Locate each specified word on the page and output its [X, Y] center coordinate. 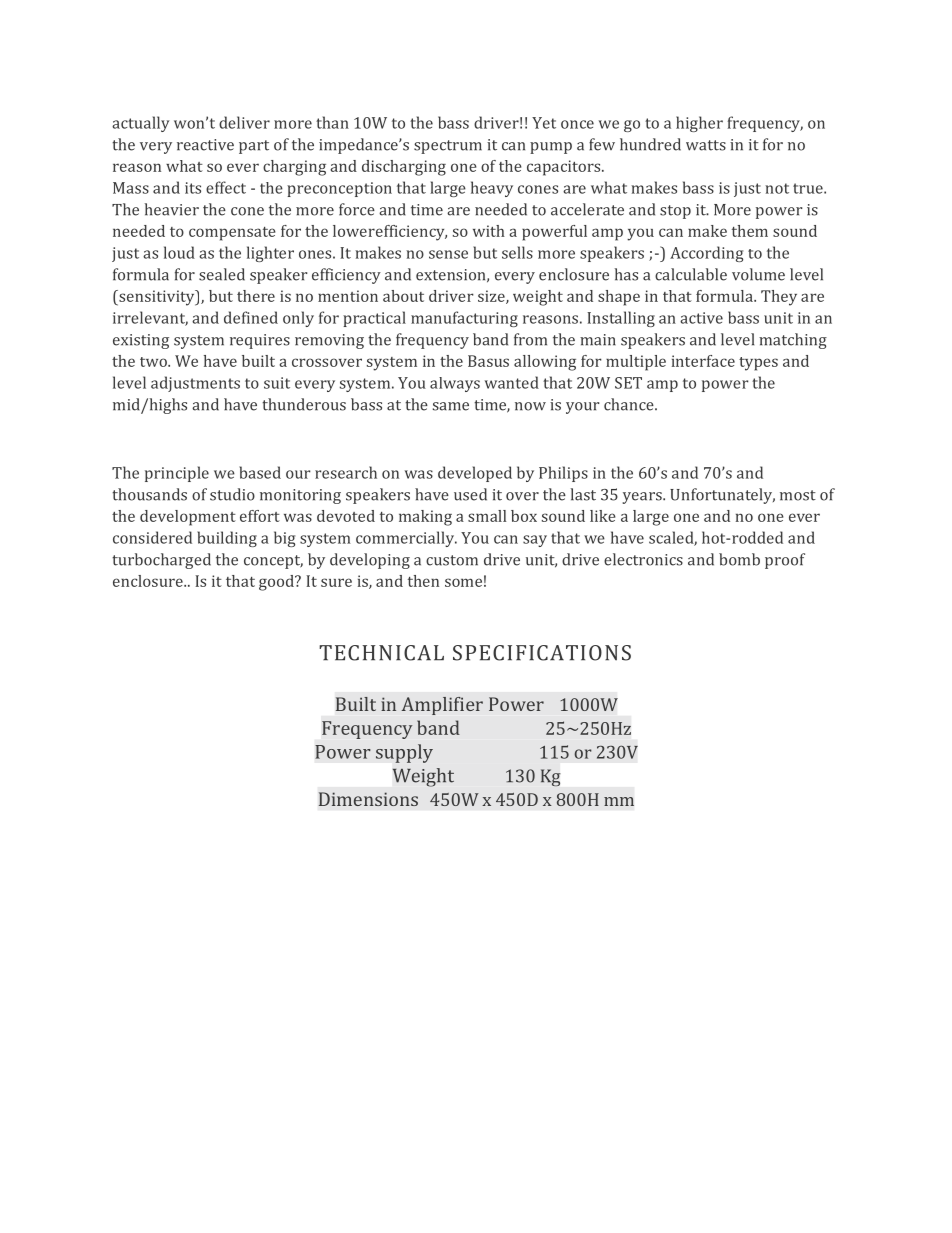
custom [452, 560]
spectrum [448, 147]
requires [260, 341]
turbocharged [161, 561]
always [455, 384]
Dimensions [368, 799]
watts [706, 145]
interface [703, 361]
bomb [739, 559]
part [254, 147]
